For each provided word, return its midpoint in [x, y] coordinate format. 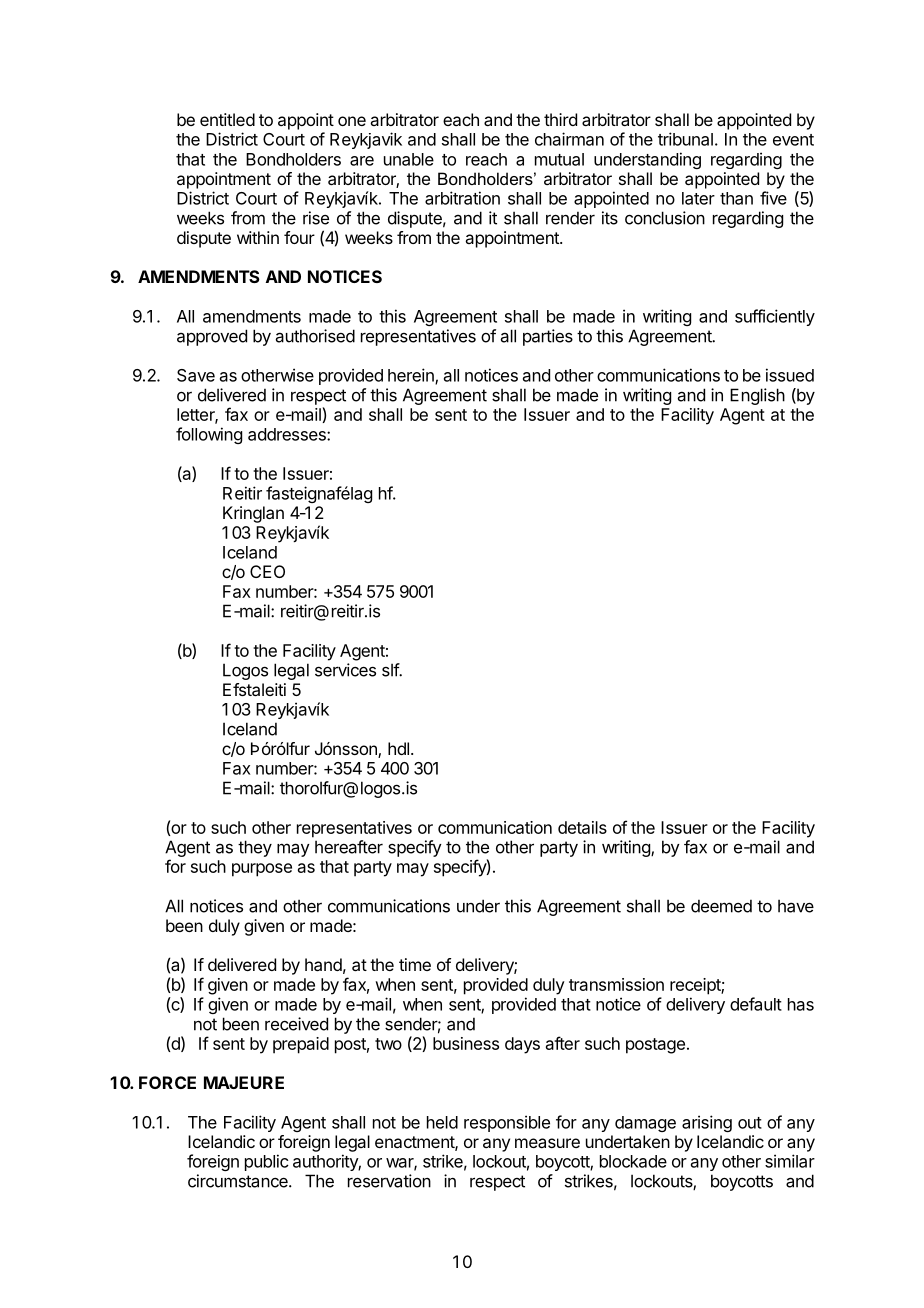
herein [412, 376]
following [209, 435]
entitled [227, 119]
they [255, 848]
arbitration [462, 198]
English [757, 396]
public [267, 1162]
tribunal [685, 139]
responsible [507, 1123]
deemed [721, 906]
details [582, 827]
